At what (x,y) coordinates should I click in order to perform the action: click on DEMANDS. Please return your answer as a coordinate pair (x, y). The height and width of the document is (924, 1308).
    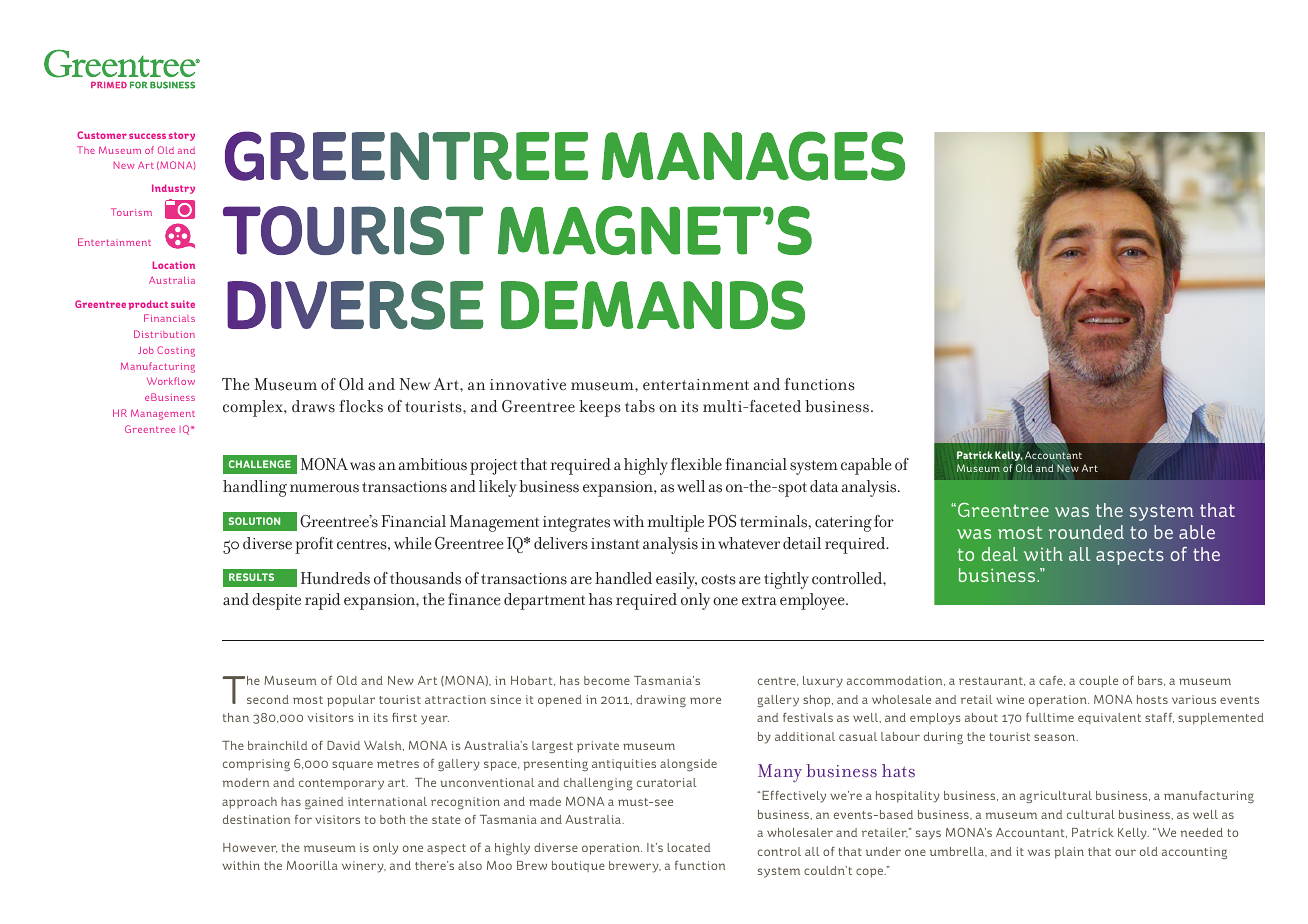
    Looking at the image, I should click on (653, 305).
